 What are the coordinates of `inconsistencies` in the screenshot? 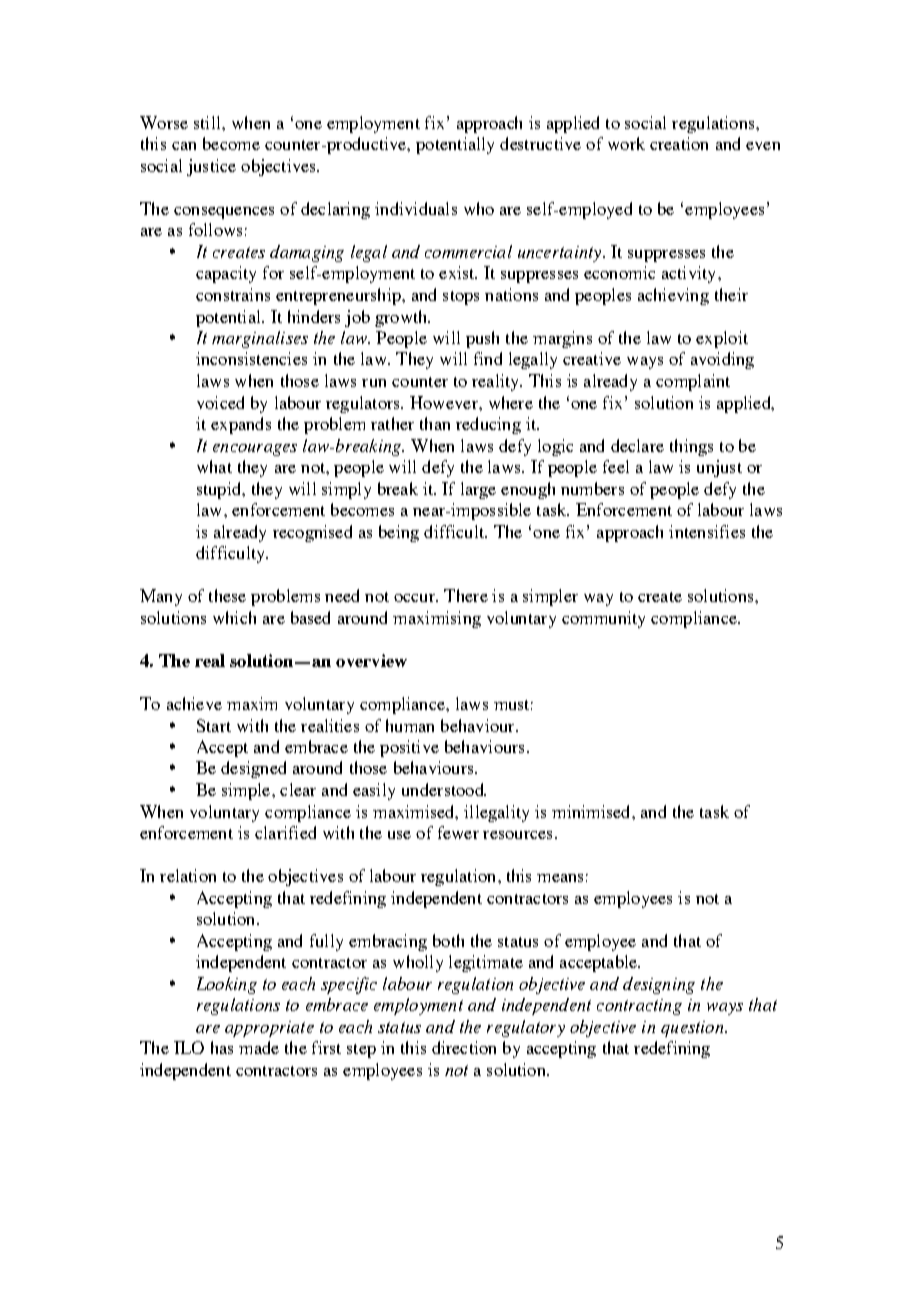 It's located at (251, 358).
